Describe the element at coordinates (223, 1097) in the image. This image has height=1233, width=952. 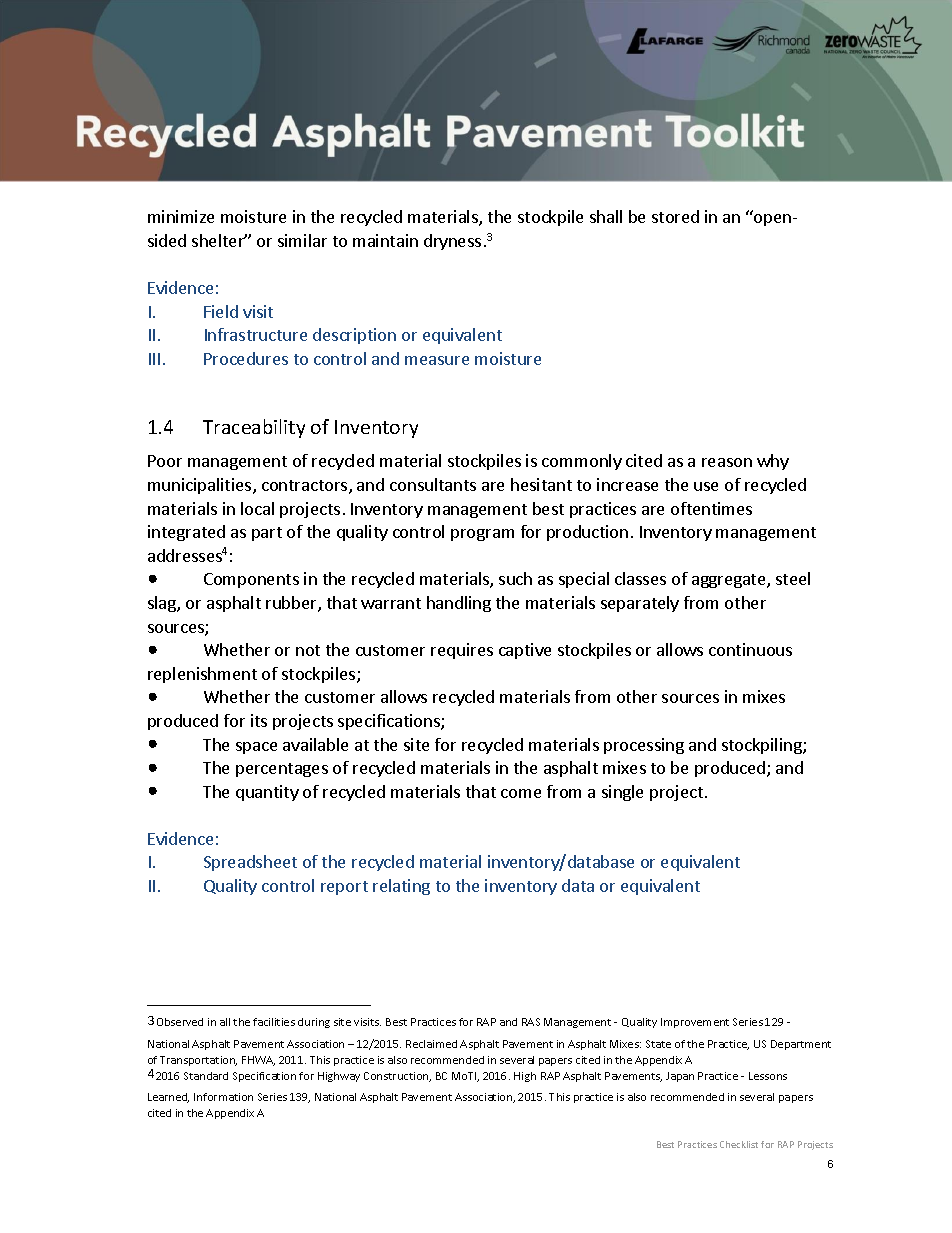
I see `Information` at that location.
